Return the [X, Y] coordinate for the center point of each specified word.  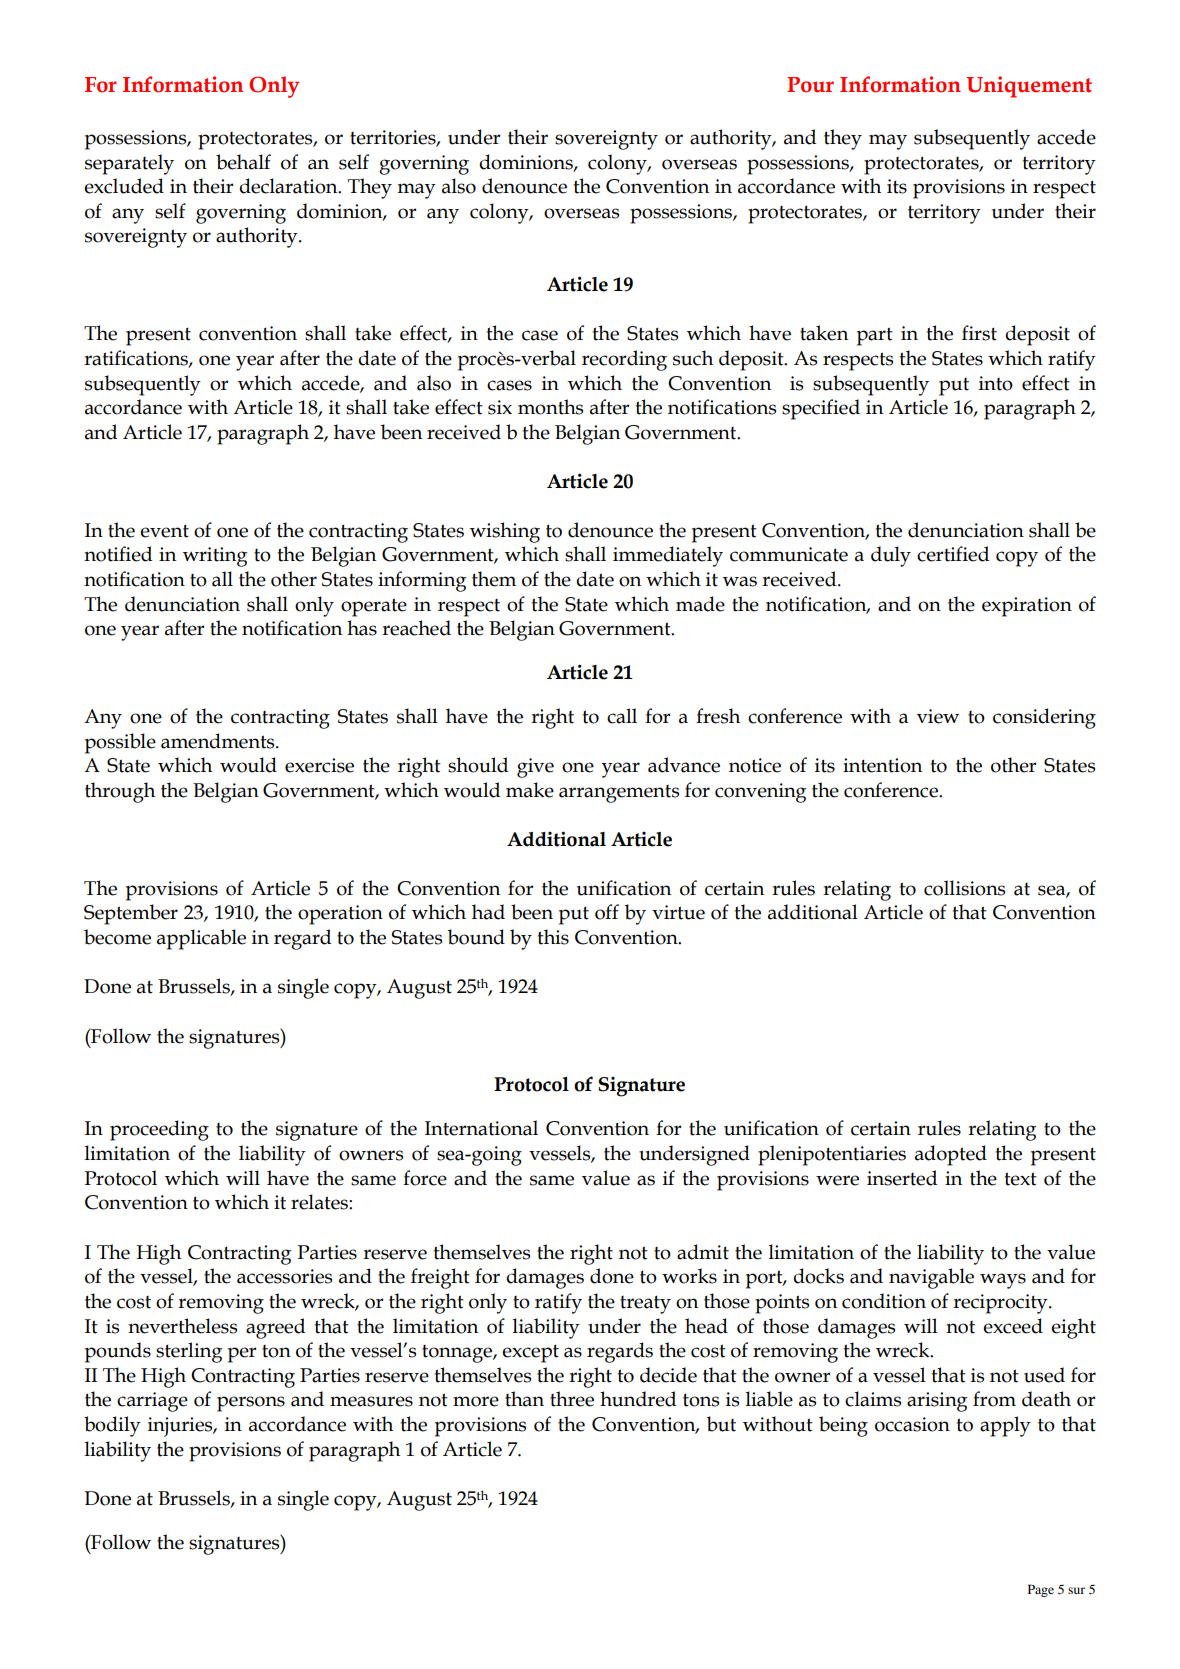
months [550, 407]
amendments [219, 741]
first [979, 333]
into [996, 383]
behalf [243, 162]
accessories [284, 1276]
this [553, 937]
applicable [201, 939]
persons [251, 1404]
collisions [964, 888]
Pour [810, 85]
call [622, 716]
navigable [931, 1278]
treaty [645, 1304]
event [164, 531]
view [938, 716]
